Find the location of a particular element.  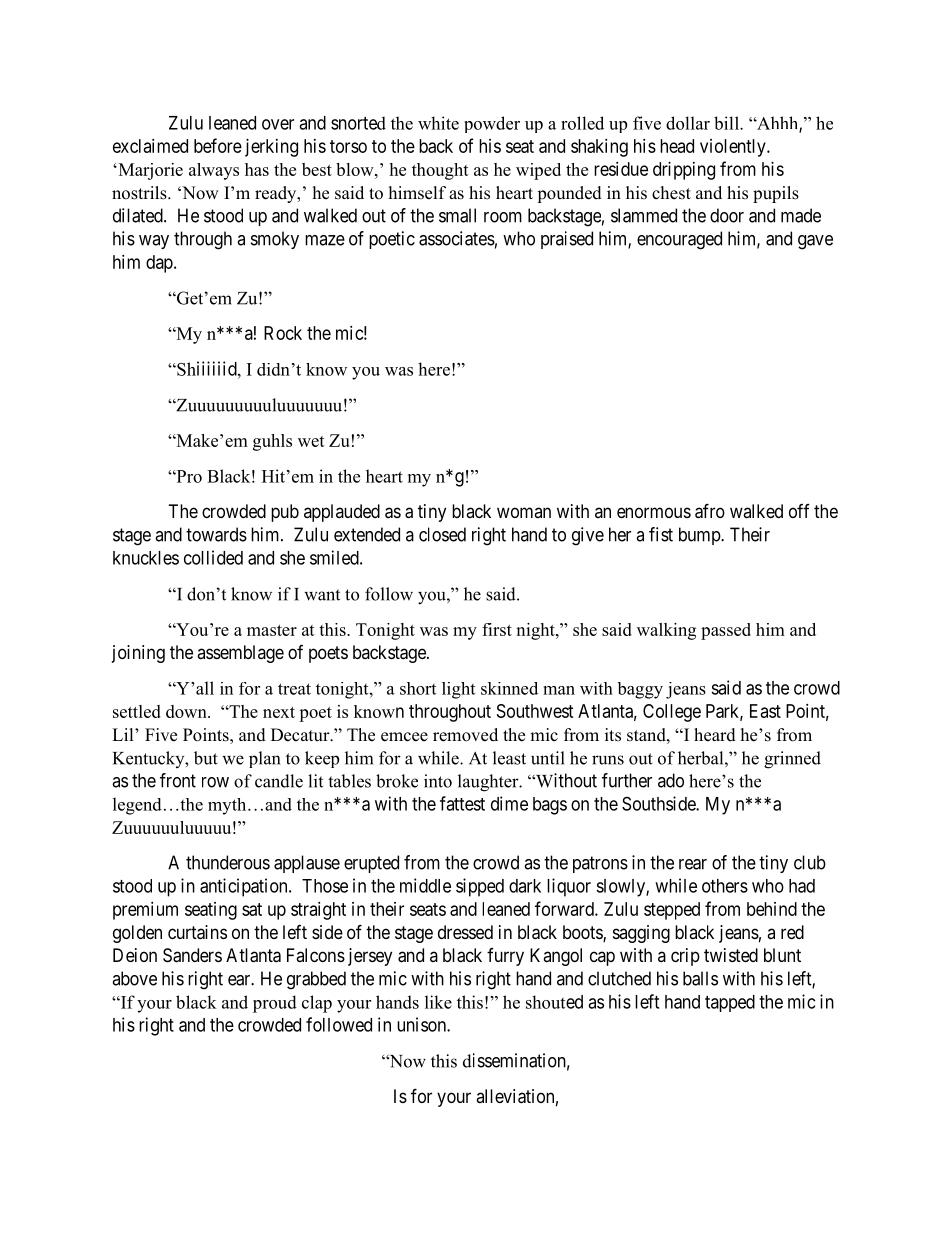

wet is located at coordinates (311, 441).
